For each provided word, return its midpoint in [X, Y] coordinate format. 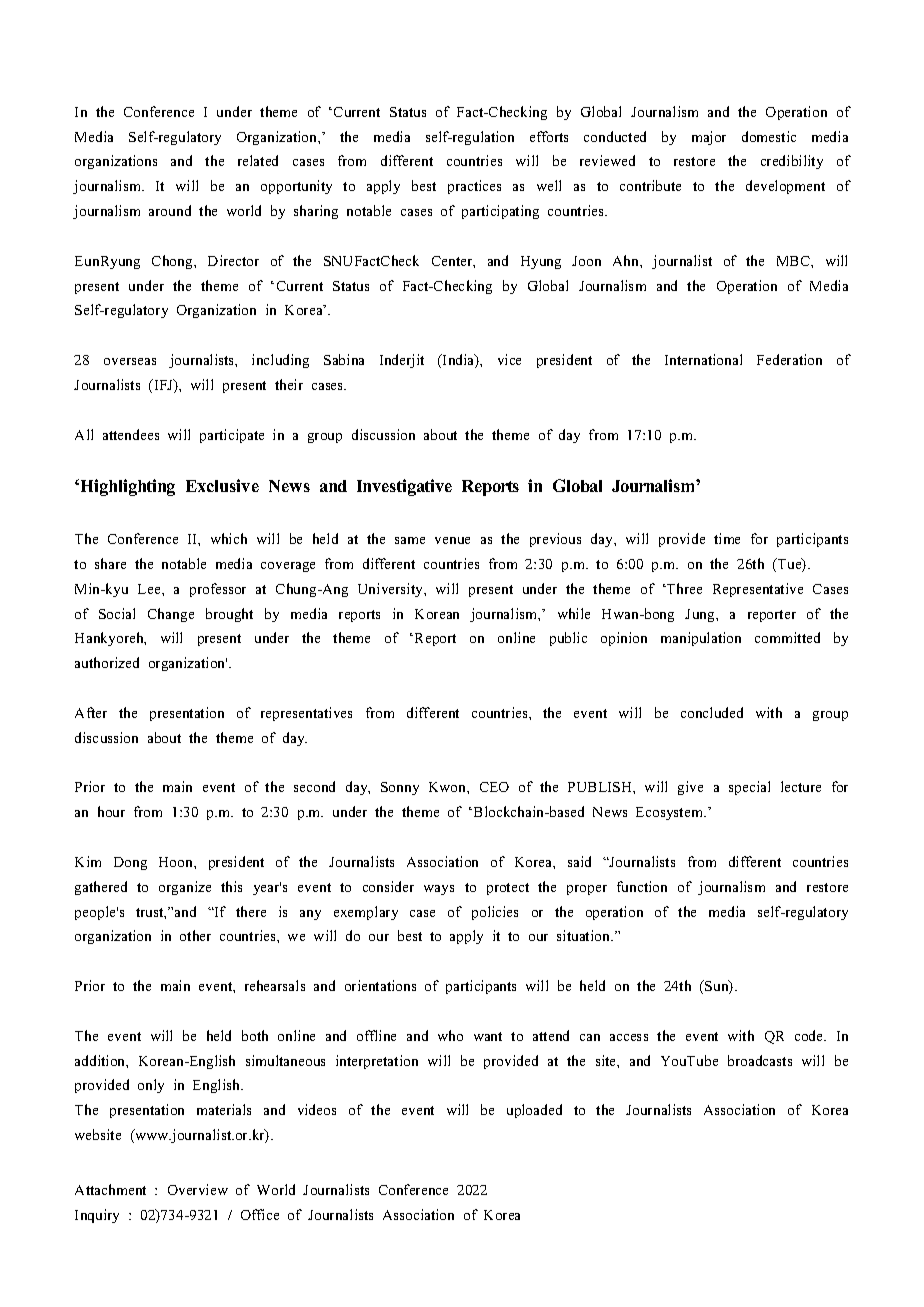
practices [474, 187]
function [642, 886]
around [170, 210]
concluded [712, 712]
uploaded [534, 1111]
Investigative [404, 487]
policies [495, 913]
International [703, 359]
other [195, 935]
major [709, 138]
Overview [198, 1189]
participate [232, 436]
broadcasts [760, 1060]
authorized [107, 662]
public [568, 639]
